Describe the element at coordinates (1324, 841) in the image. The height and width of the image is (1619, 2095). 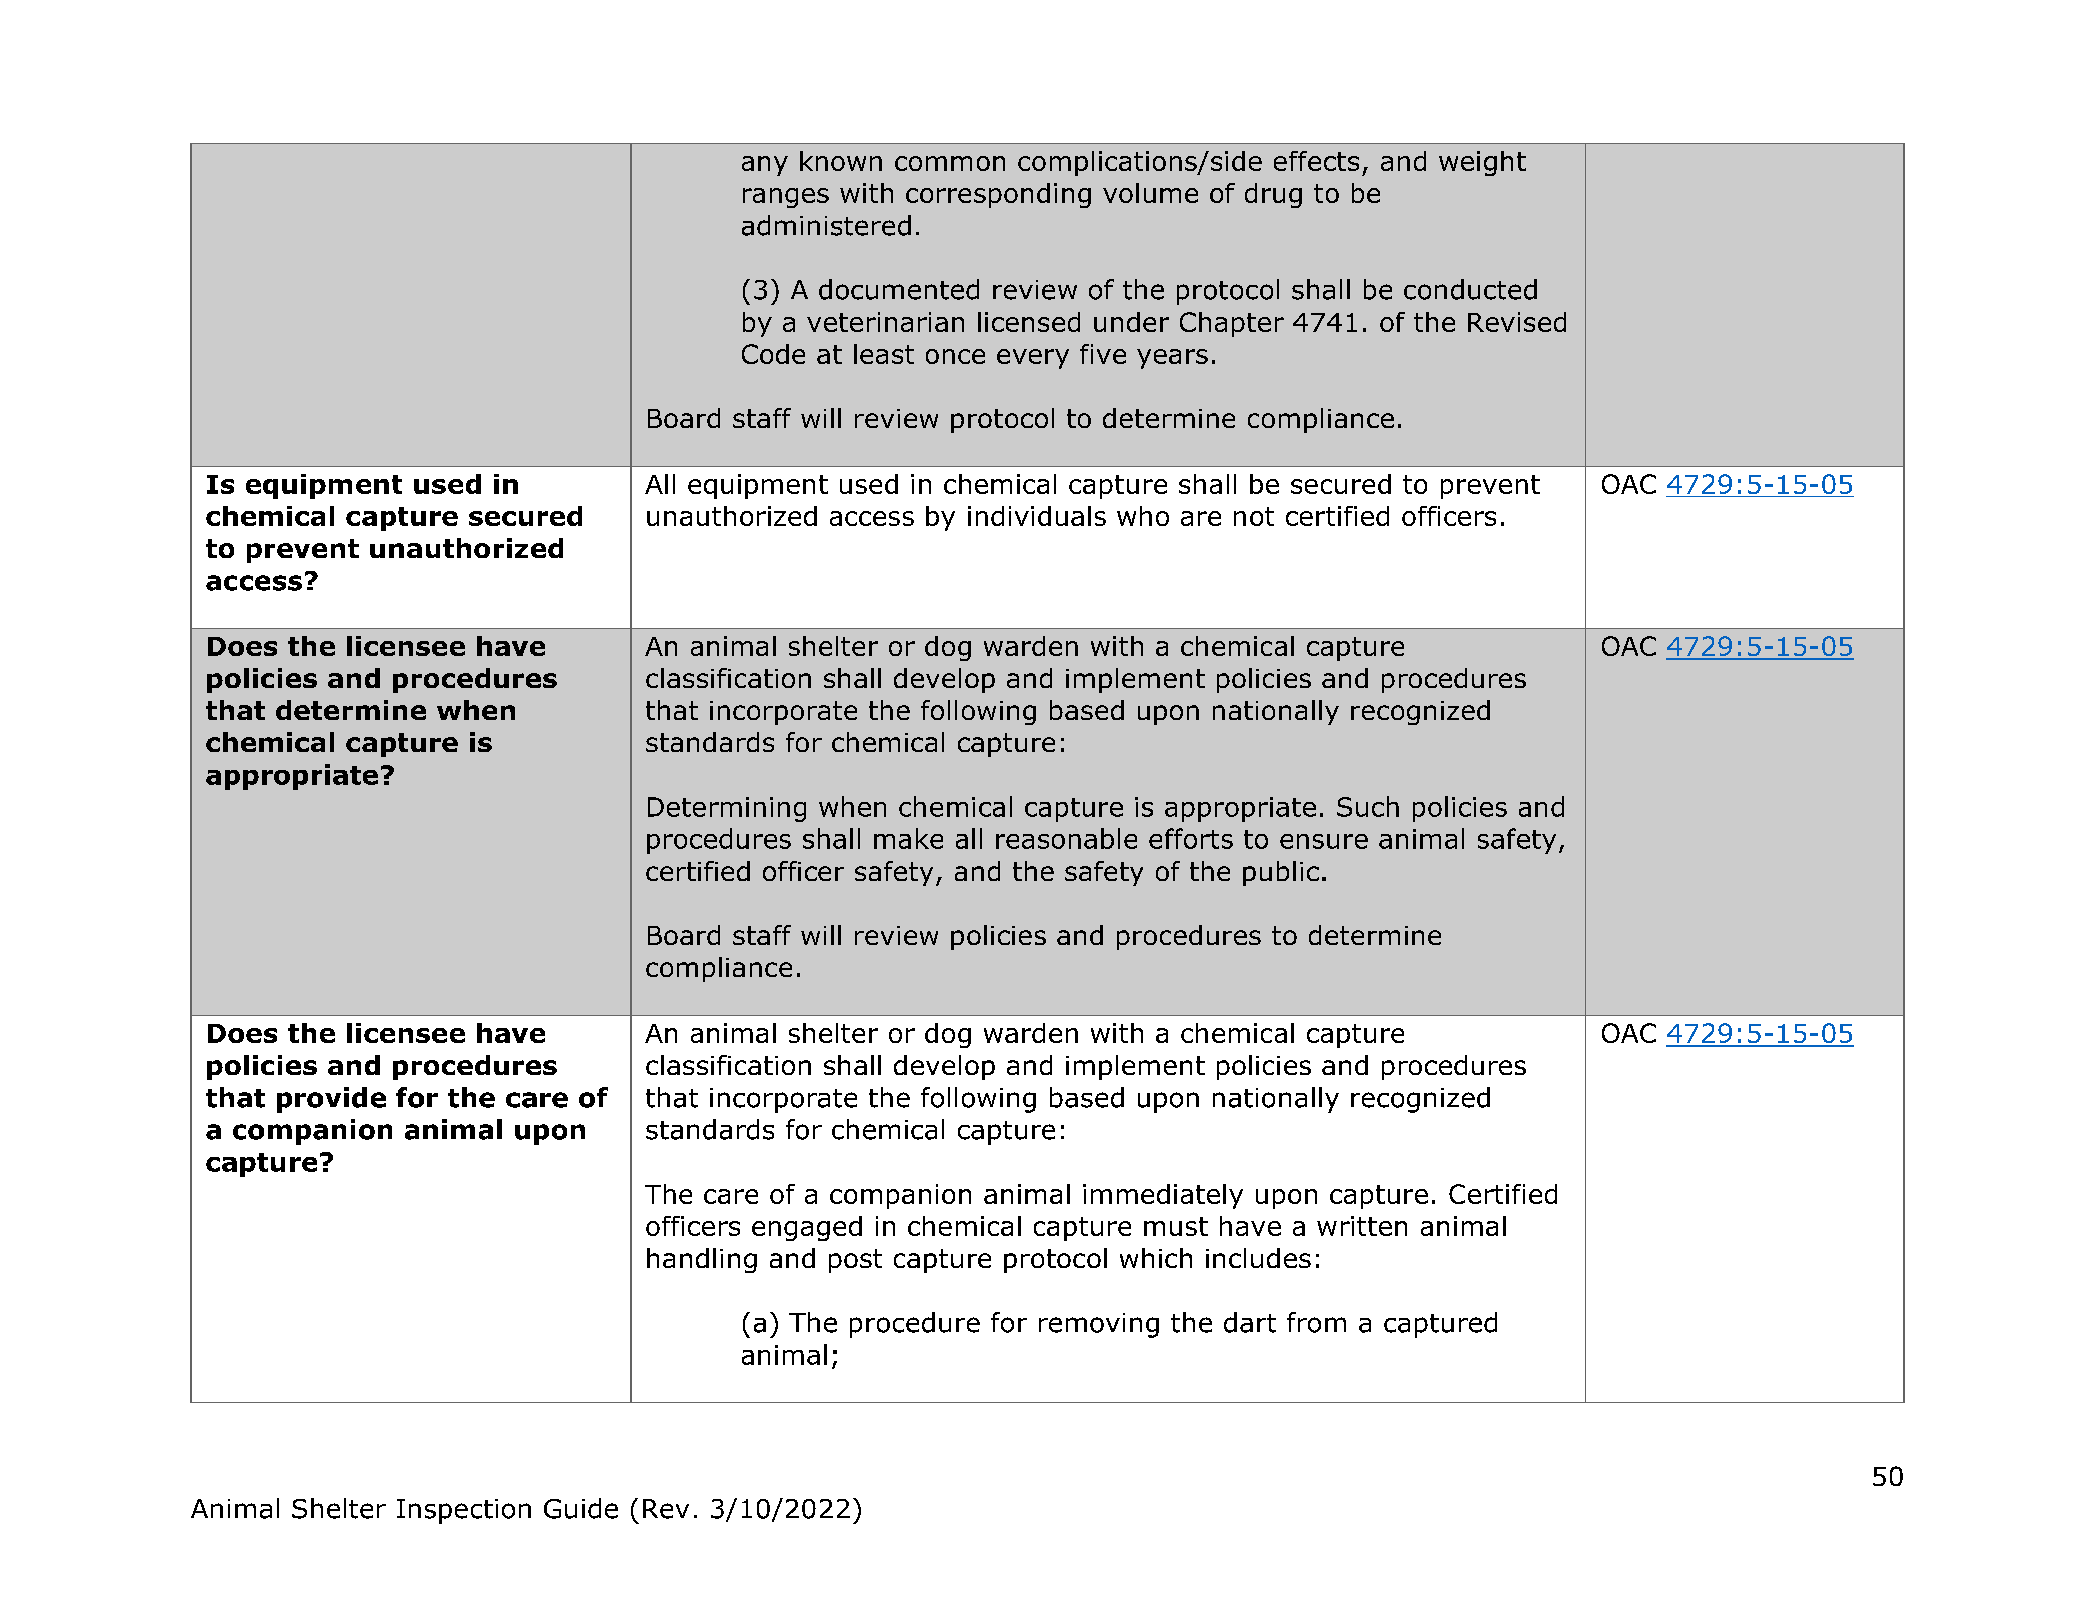
I see `ensure` at that location.
